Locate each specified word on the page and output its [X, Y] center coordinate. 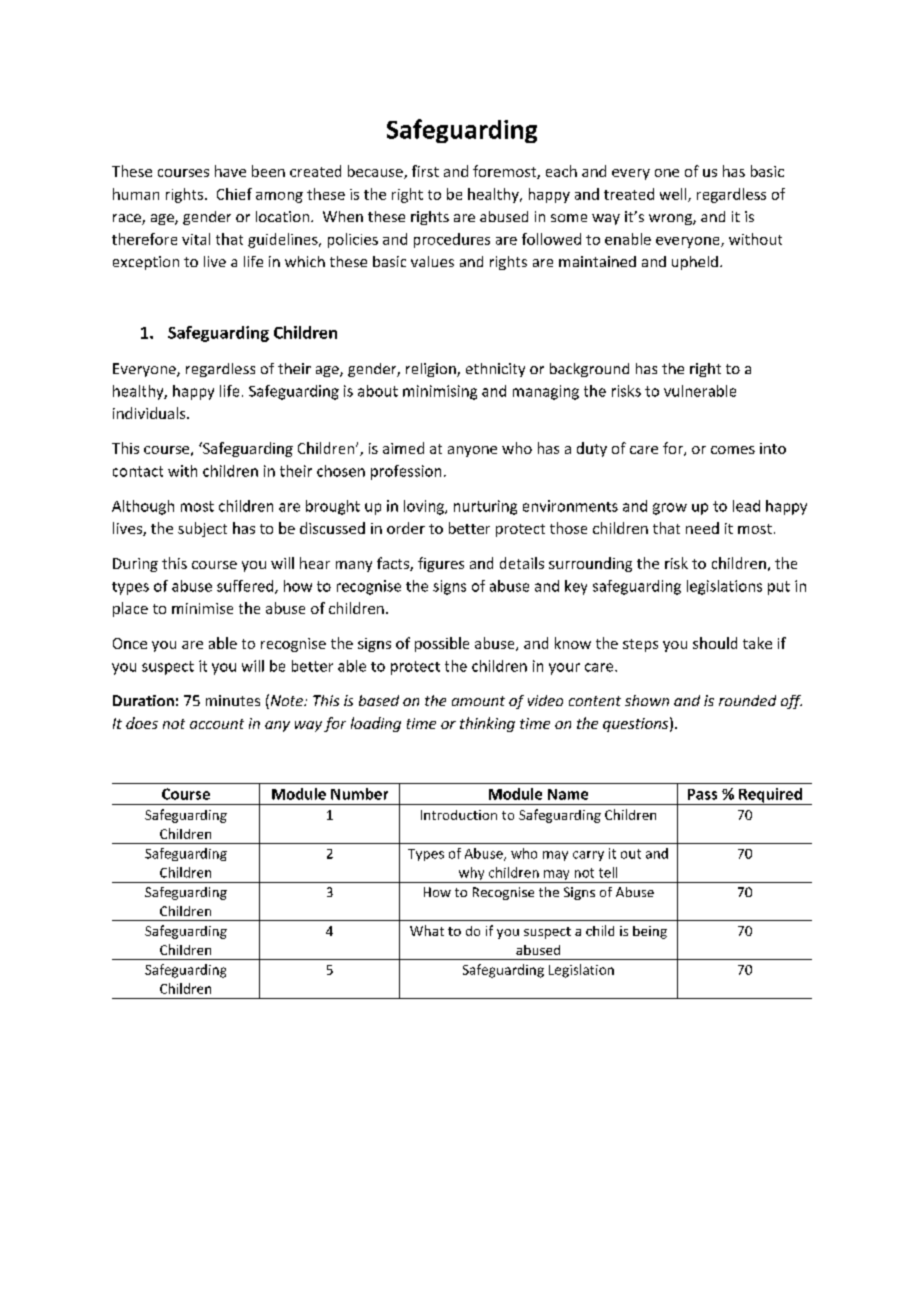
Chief [234, 194]
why [471, 875]
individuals [150, 413]
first [425, 171]
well [674, 195]
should [715, 643]
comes [733, 450]
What [427, 930]
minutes [233, 700]
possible [442, 644]
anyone [472, 451]
